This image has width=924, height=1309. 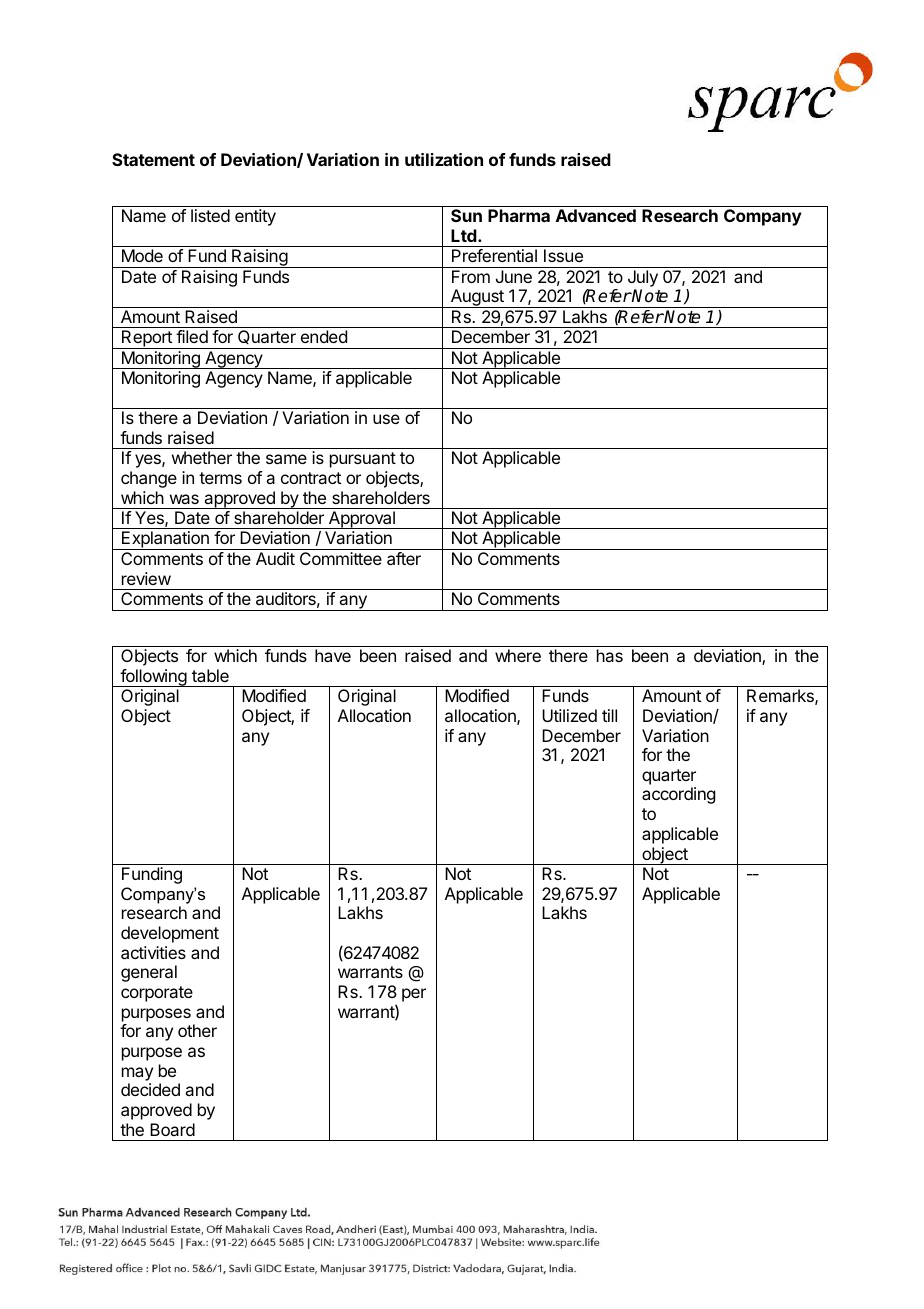 What do you see at coordinates (333, 655) in the image?
I see `have` at bounding box center [333, 655].
